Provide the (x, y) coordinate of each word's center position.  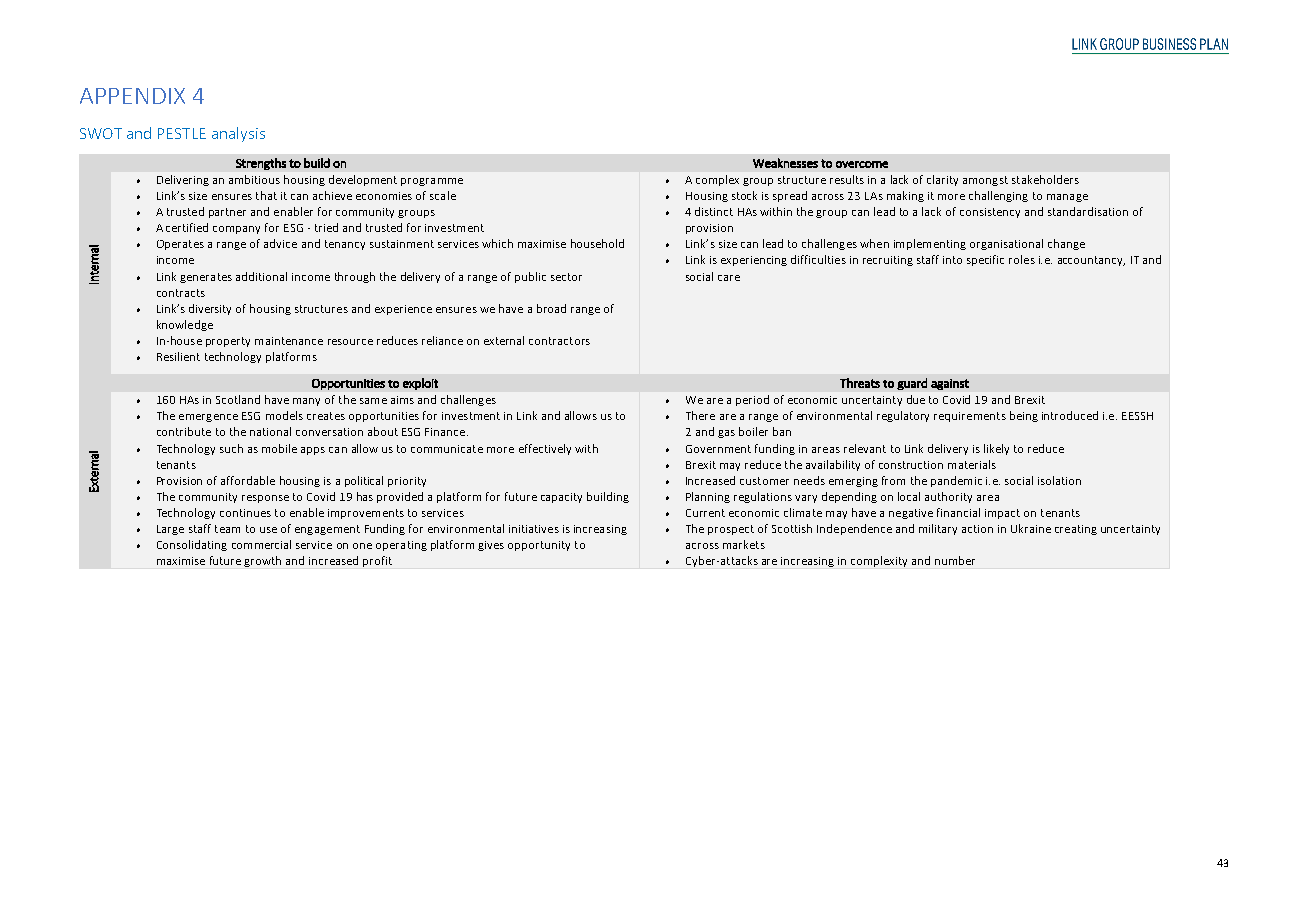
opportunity (539, 546)
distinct (714, 211)
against (950, 384)
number (955, 560)
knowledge (185, 325)
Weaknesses (785, 163)
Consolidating (192, 545)
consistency (990, 213)
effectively (545, 449)
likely (996, 449)
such (231, 448)
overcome (862, 164)
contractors (559, 341)
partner (227, 213)
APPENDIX (132, 96)
